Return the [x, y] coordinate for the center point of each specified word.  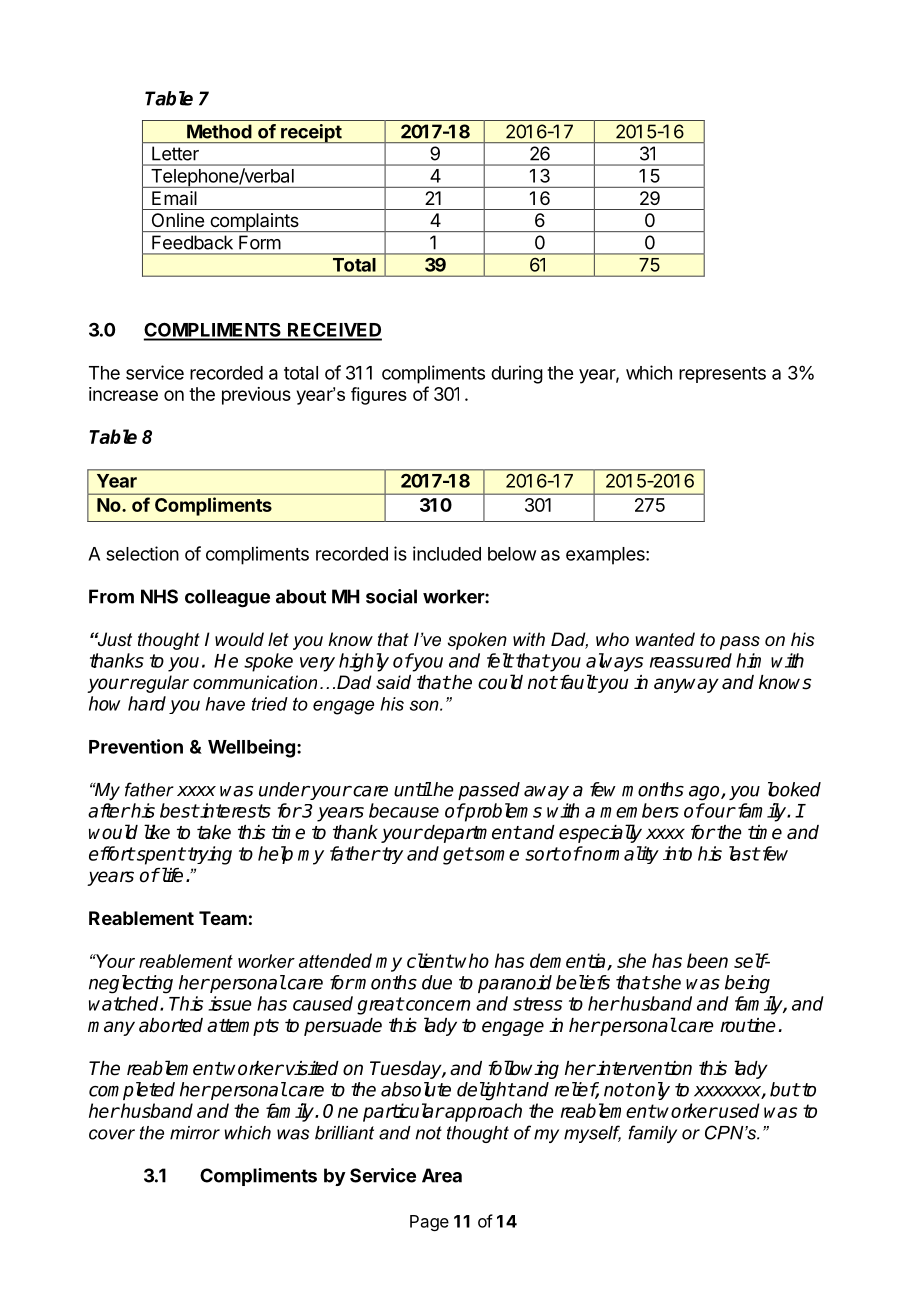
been [707, 960]
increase [123, 394]
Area [442, 1175]
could [500, 682]
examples [606, 556]
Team [223, 918]
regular [158, 684]
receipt [311, 133]
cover [112, 1134]
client [430, 960]
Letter [175, 153]
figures [379, 396]
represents [722, 375]
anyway [686, 685]
